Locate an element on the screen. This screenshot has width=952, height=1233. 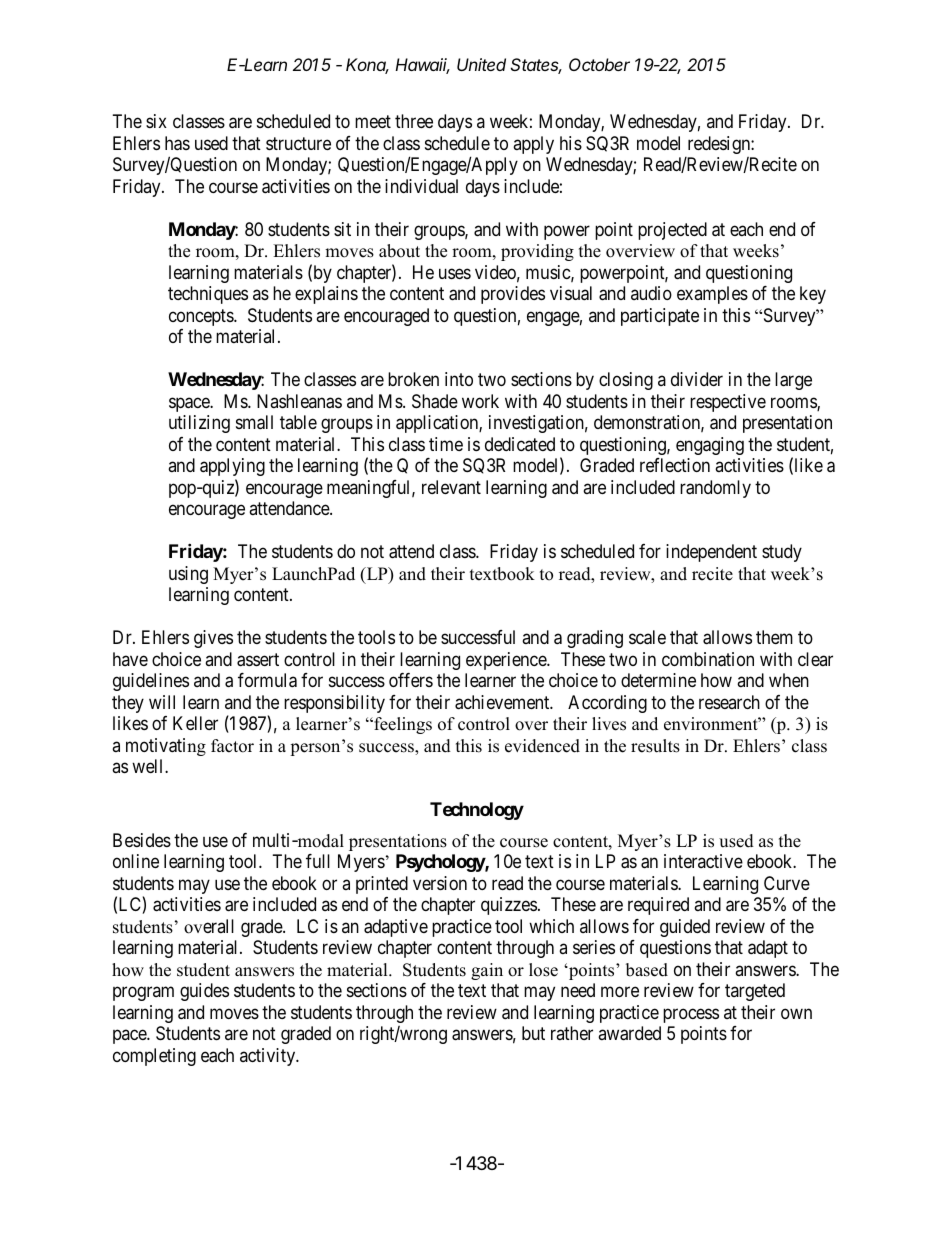
projected is located at coordinates (672, 231).
